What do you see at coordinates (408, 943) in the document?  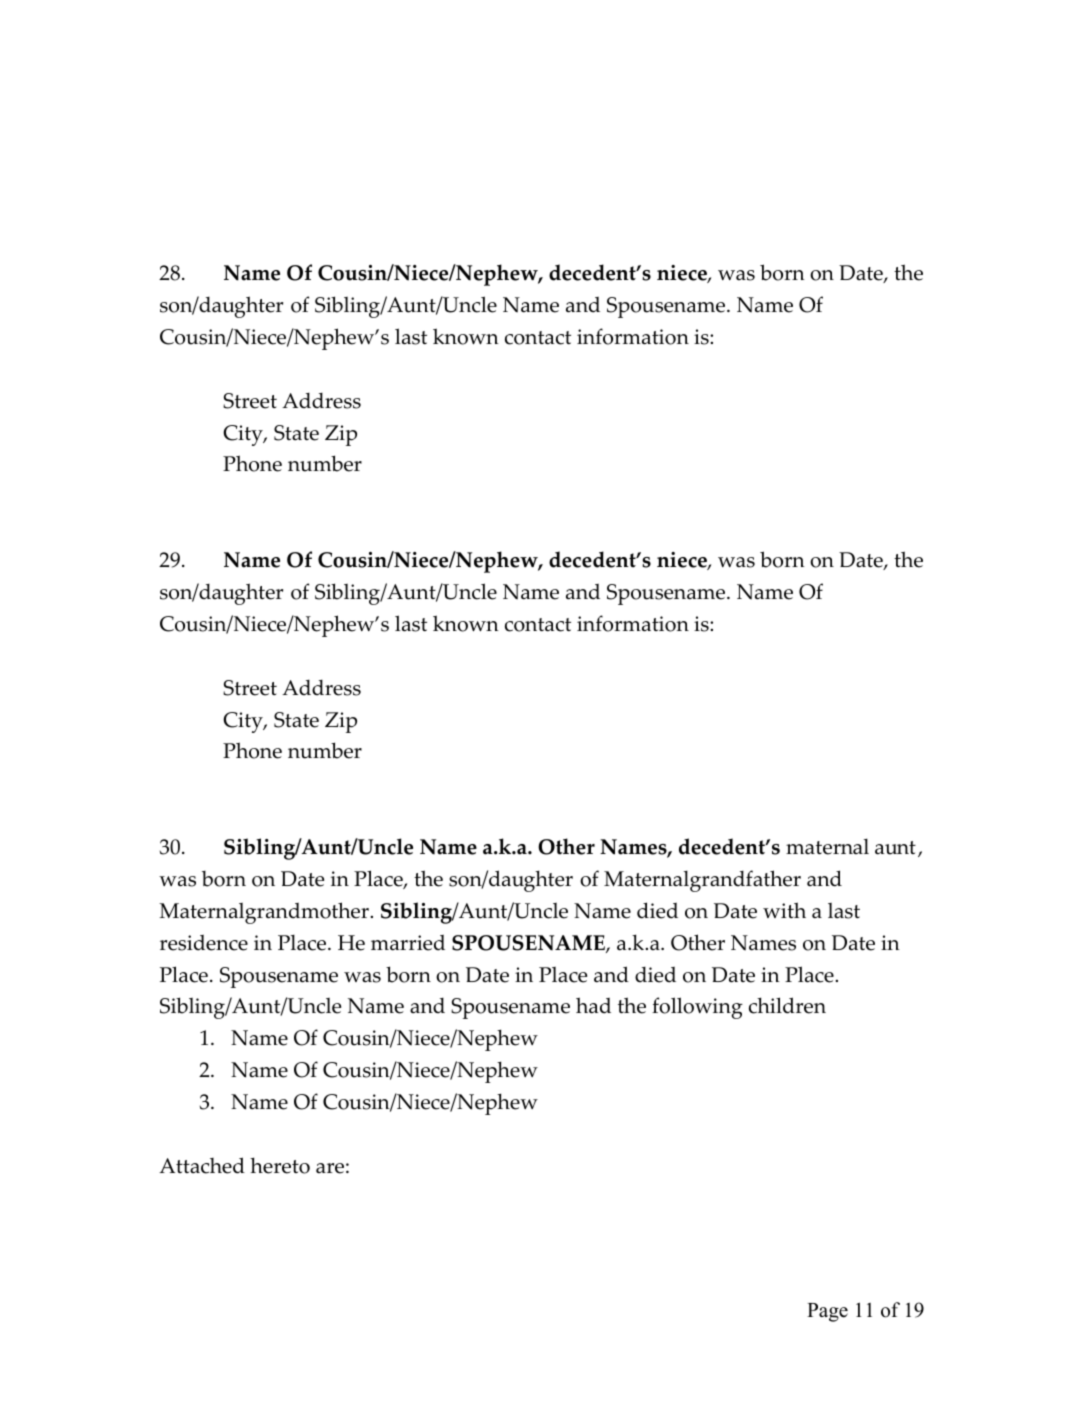 I see `married` at bounding box center [408, 943].
